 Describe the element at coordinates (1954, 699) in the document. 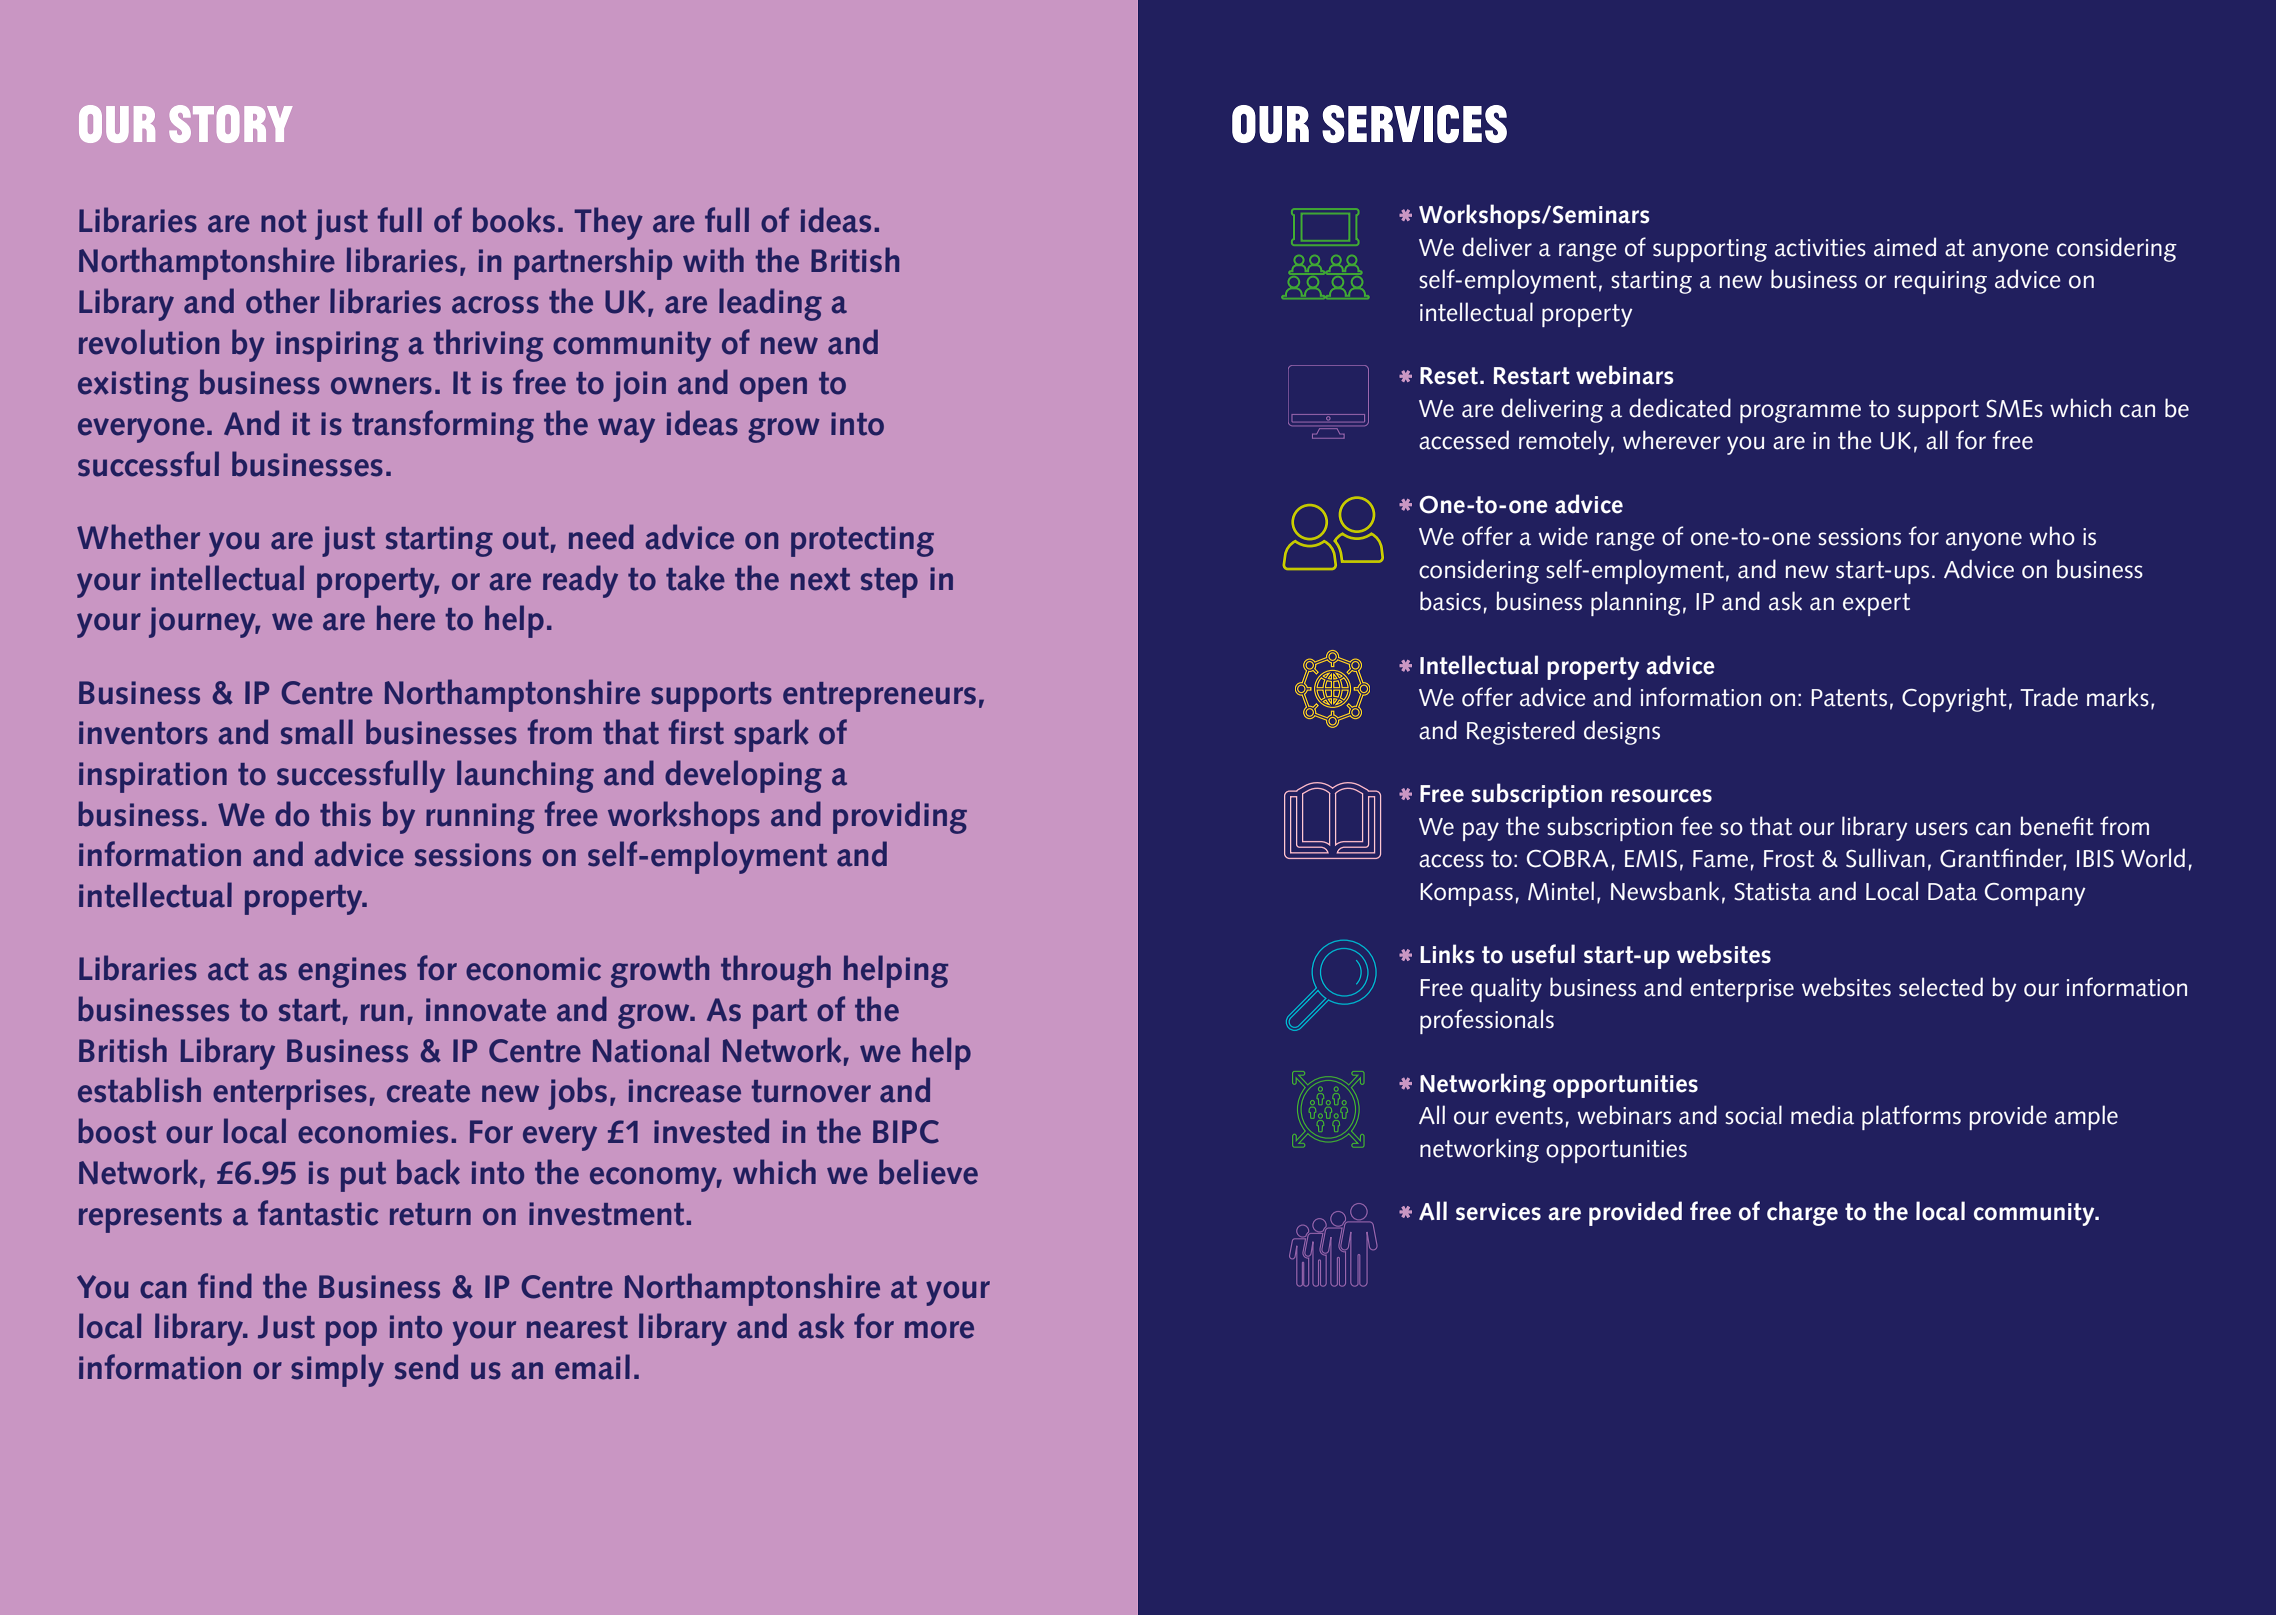

I see `Copyright` at that location.
